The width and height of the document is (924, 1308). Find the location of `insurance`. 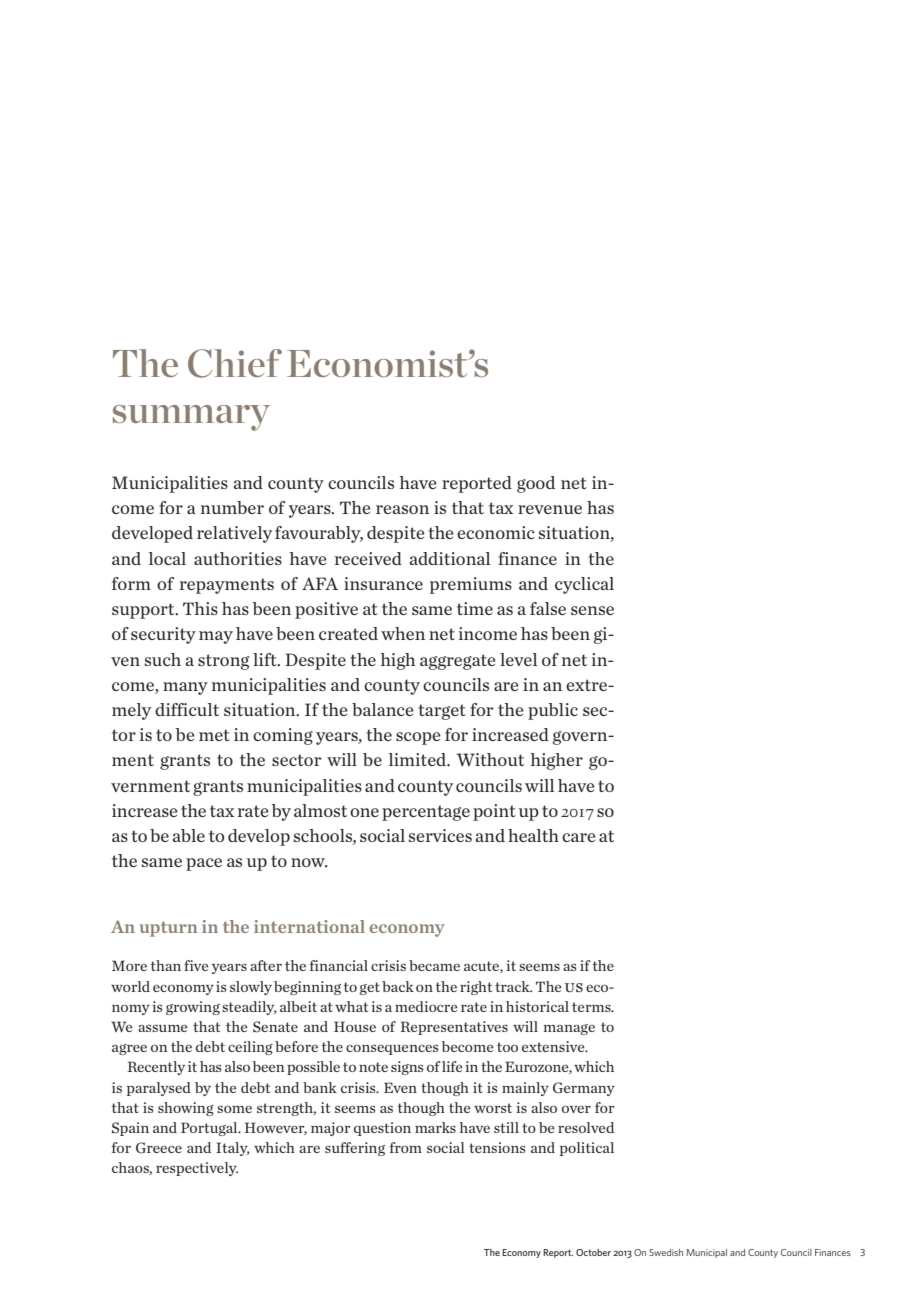

insurance is located at coordinates (383, 583).
